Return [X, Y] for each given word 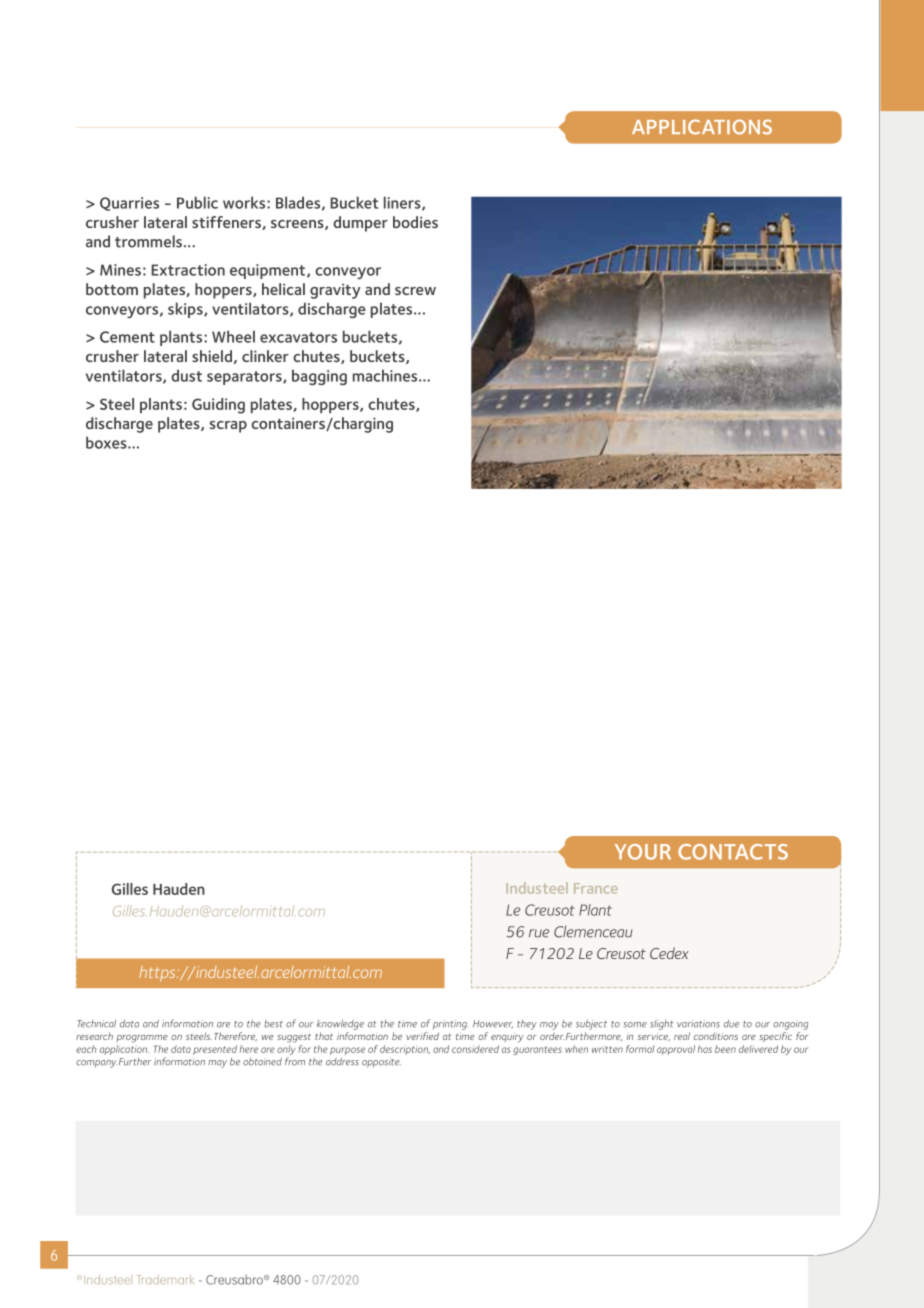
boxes [107, 442]
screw [415, 291]
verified [422, 1036]
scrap [228, 427]
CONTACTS [733, 852]
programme [142, 1039]
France [596, 888]
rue [539, 933]
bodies [415, 222]
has [705, 1049]
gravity [335, 291]
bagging [319, 377]
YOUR [643, 852]
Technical [96, 1024]
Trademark [165, 1279]
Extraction [188, 270]
